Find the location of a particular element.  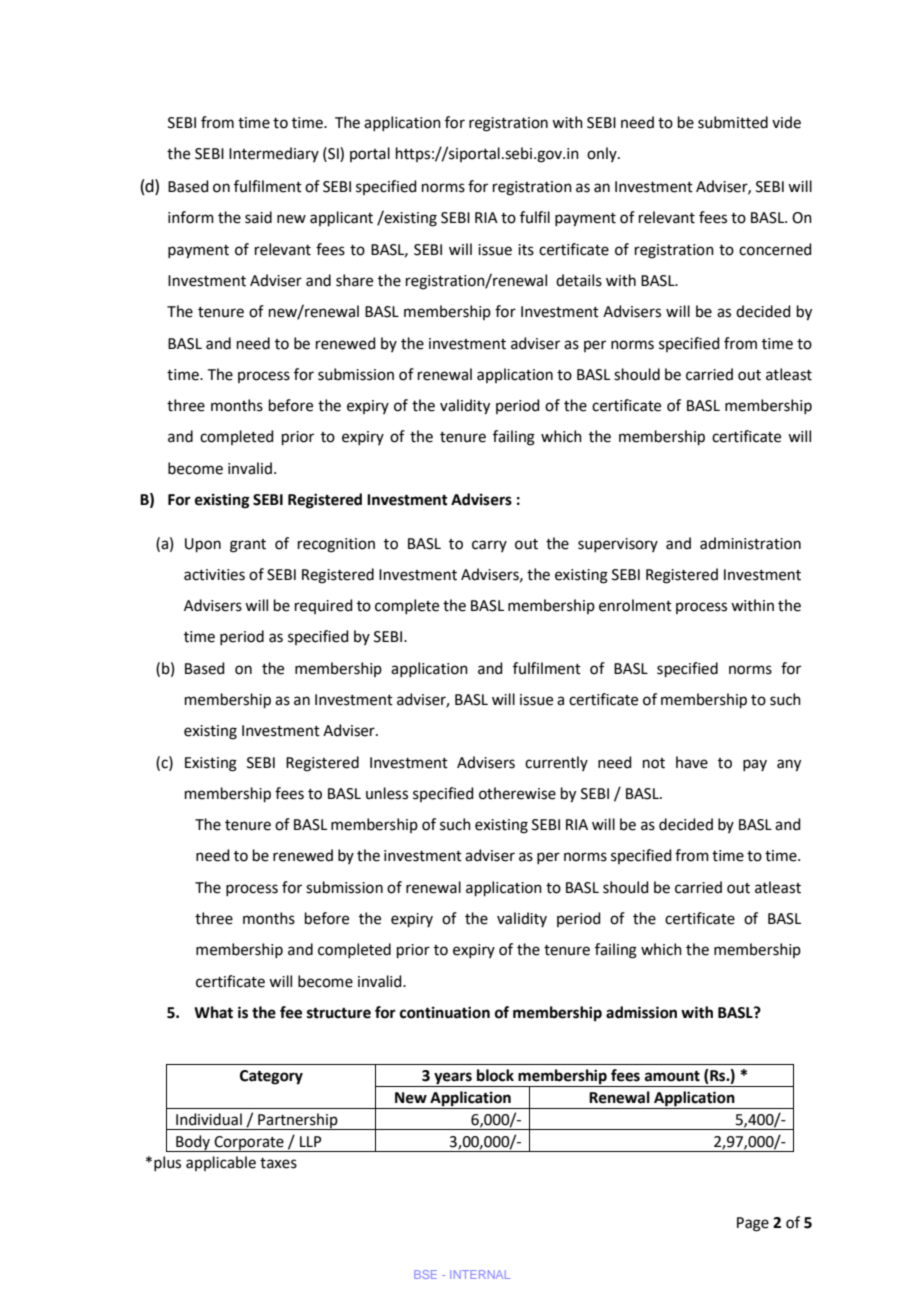

its is located at coordinates (526, 250).
